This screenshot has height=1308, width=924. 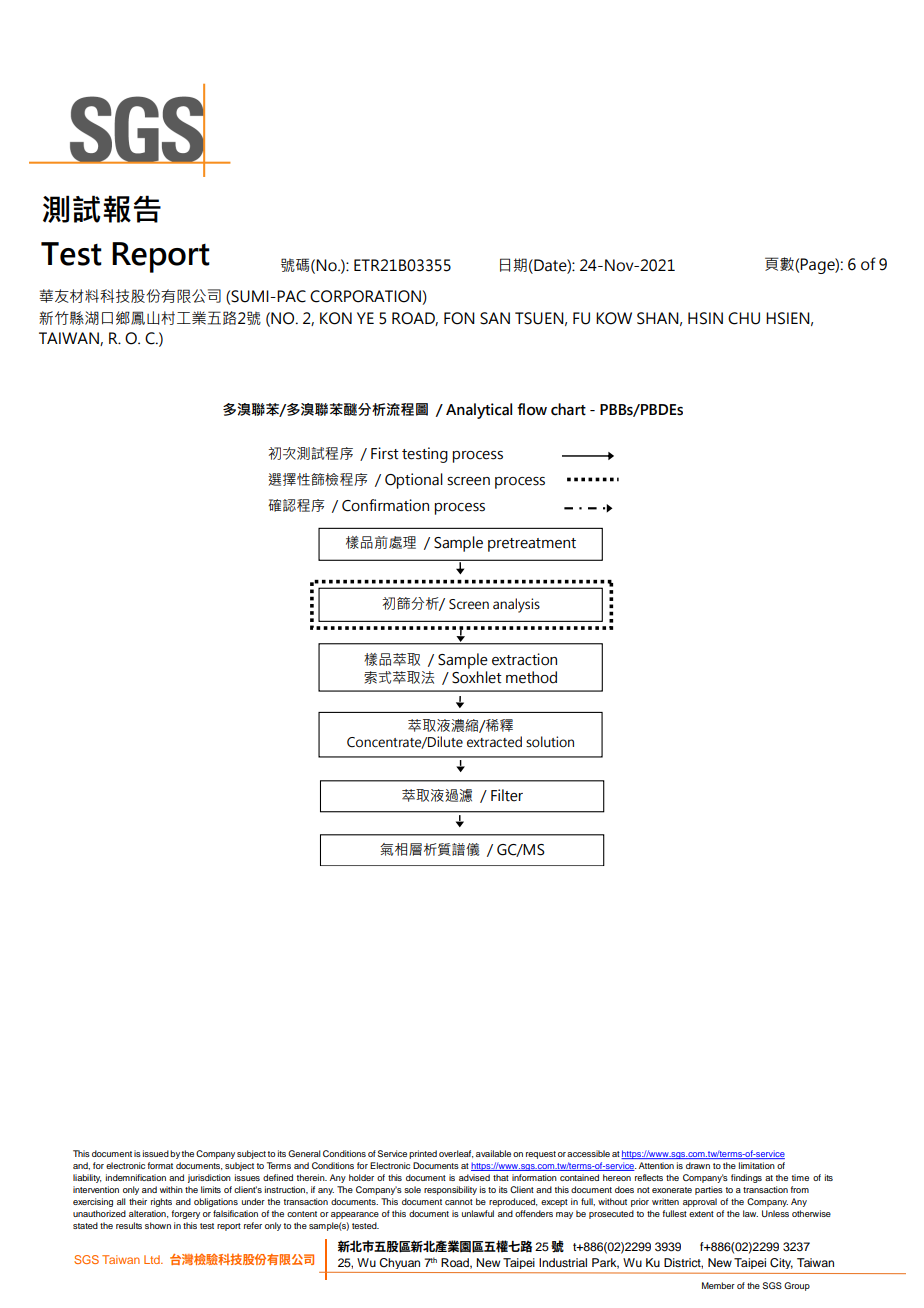 I want to click on analysis, so click(x=516, y=605).
